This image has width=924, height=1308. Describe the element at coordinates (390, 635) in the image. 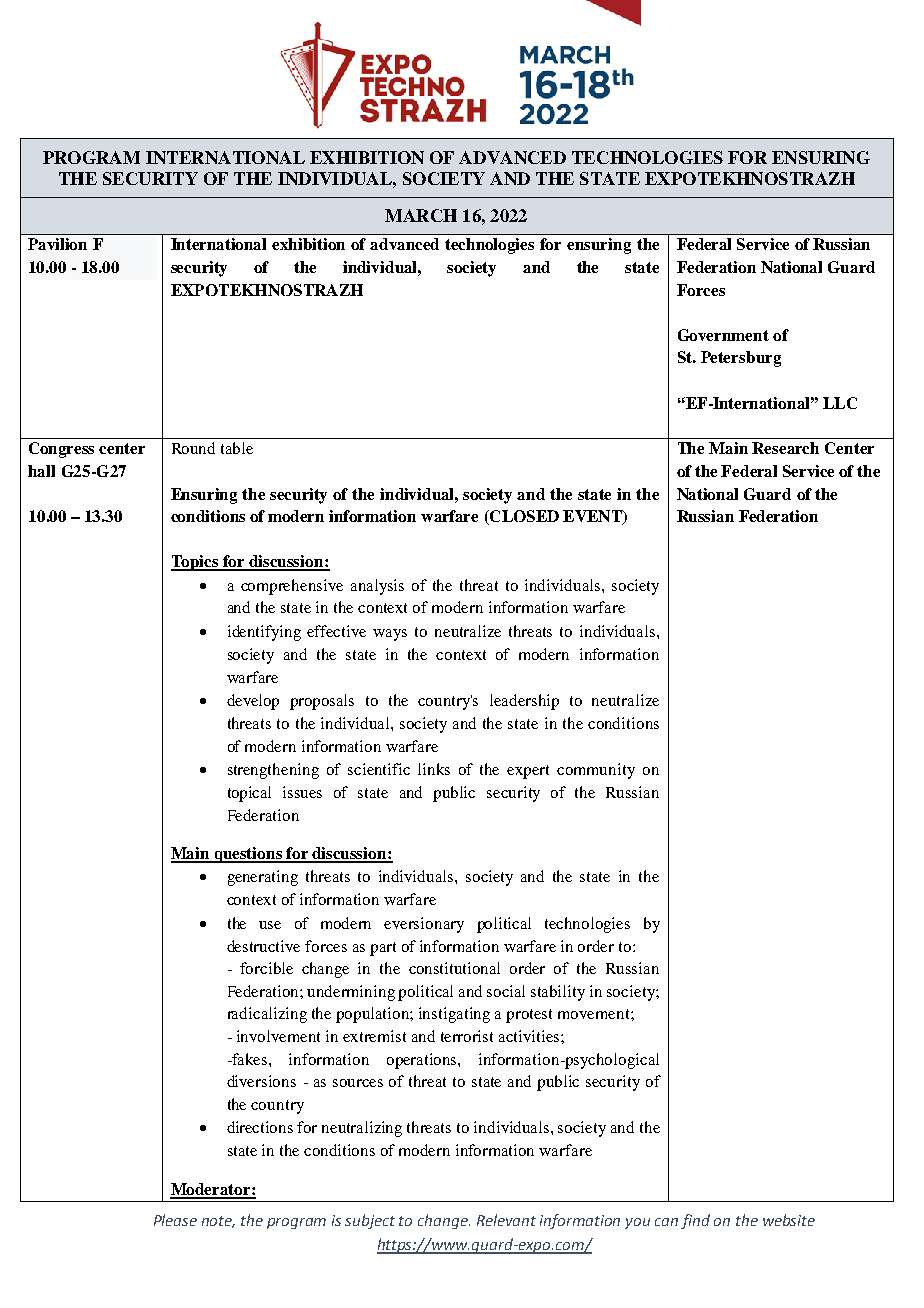

I see `ways` at that location.
